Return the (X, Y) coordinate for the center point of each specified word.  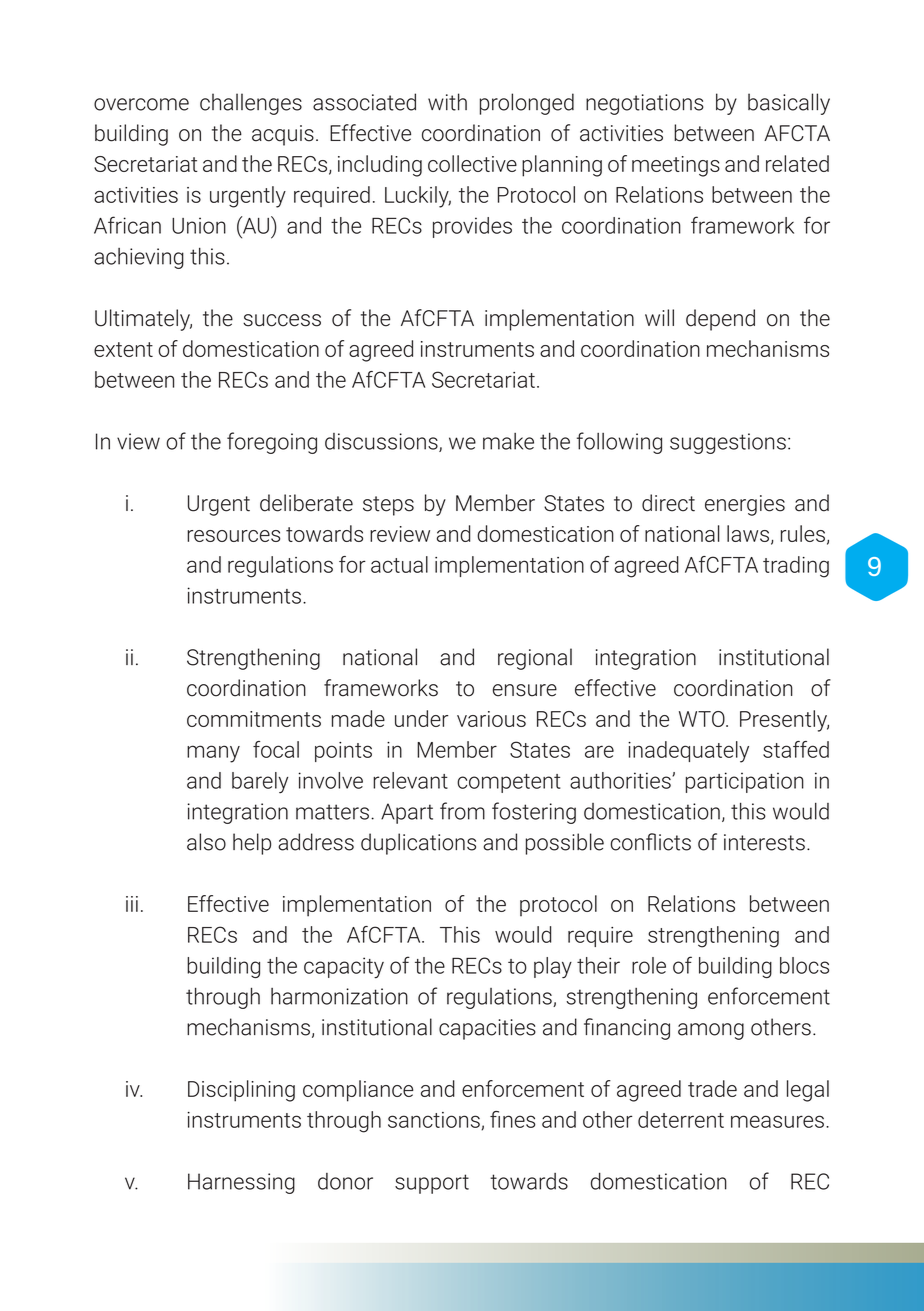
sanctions (435, 1121)
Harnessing (241, 1183)
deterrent (681, 1119)
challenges (251, 104)
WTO (703, 719)
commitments (254, 719)
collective (472, 163)
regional (535, 659)
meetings (676, 166)
